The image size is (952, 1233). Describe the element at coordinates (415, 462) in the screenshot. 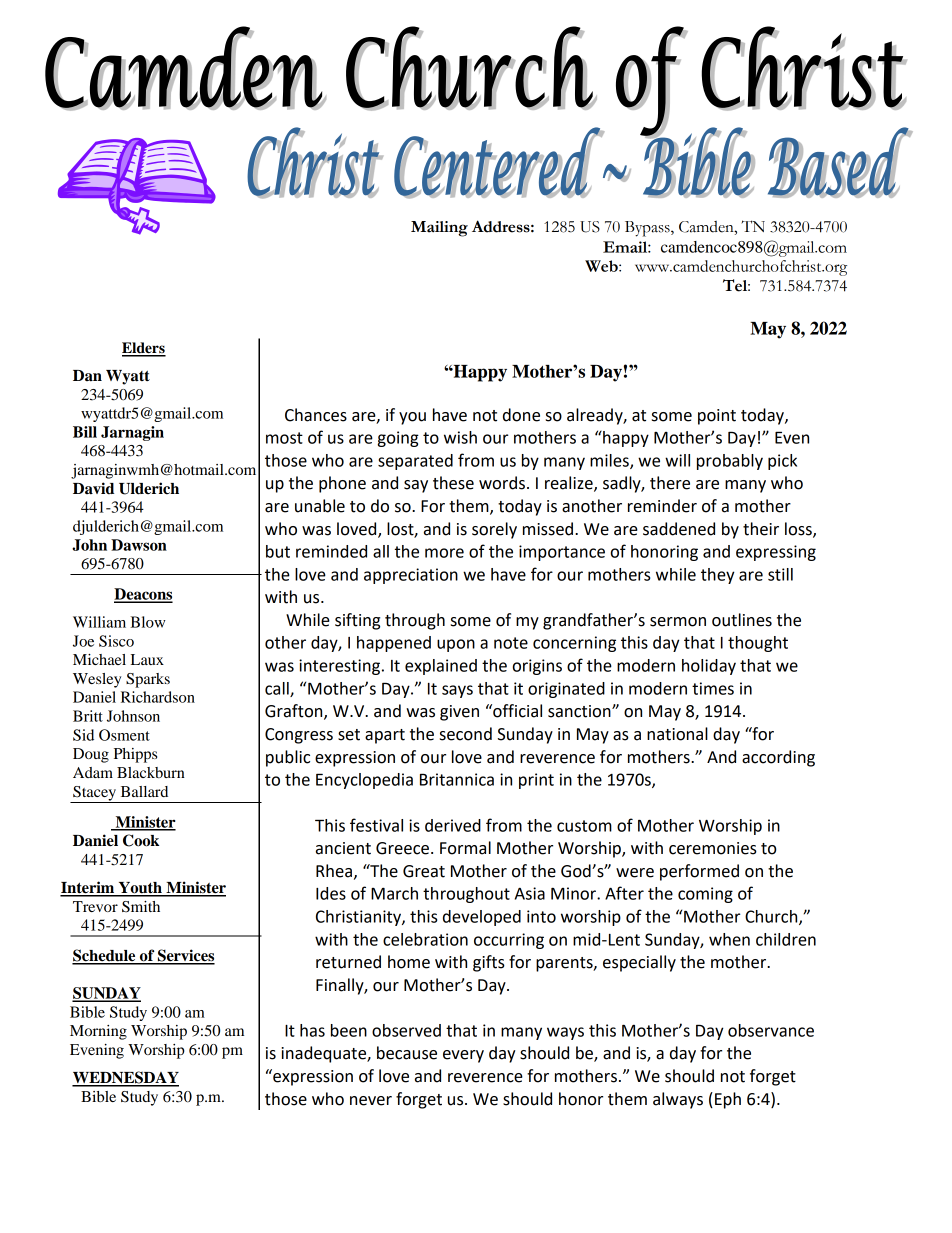

I see `separated` at that location.
